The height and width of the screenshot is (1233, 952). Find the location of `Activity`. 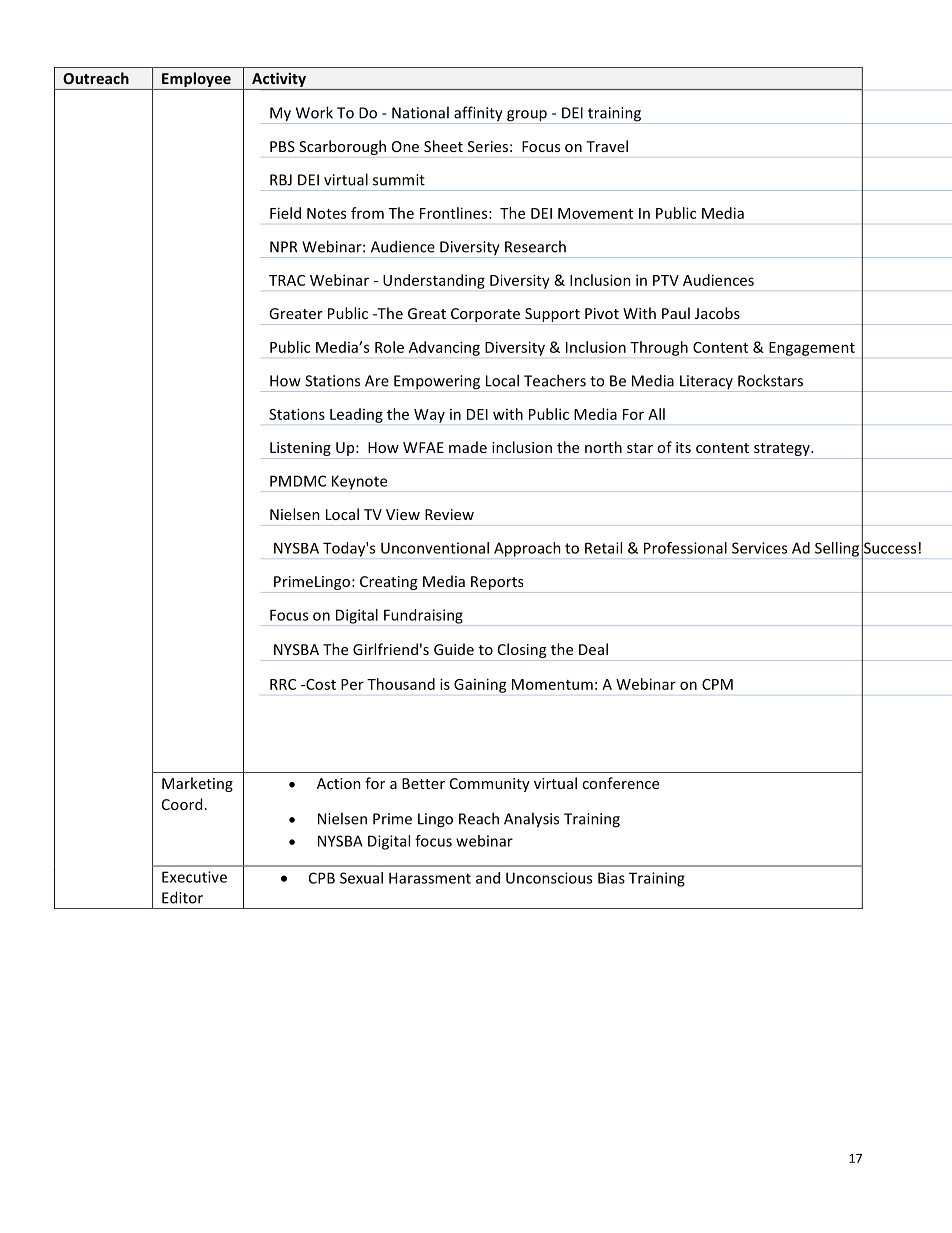

Activity is located at coordinates (279, 81).
